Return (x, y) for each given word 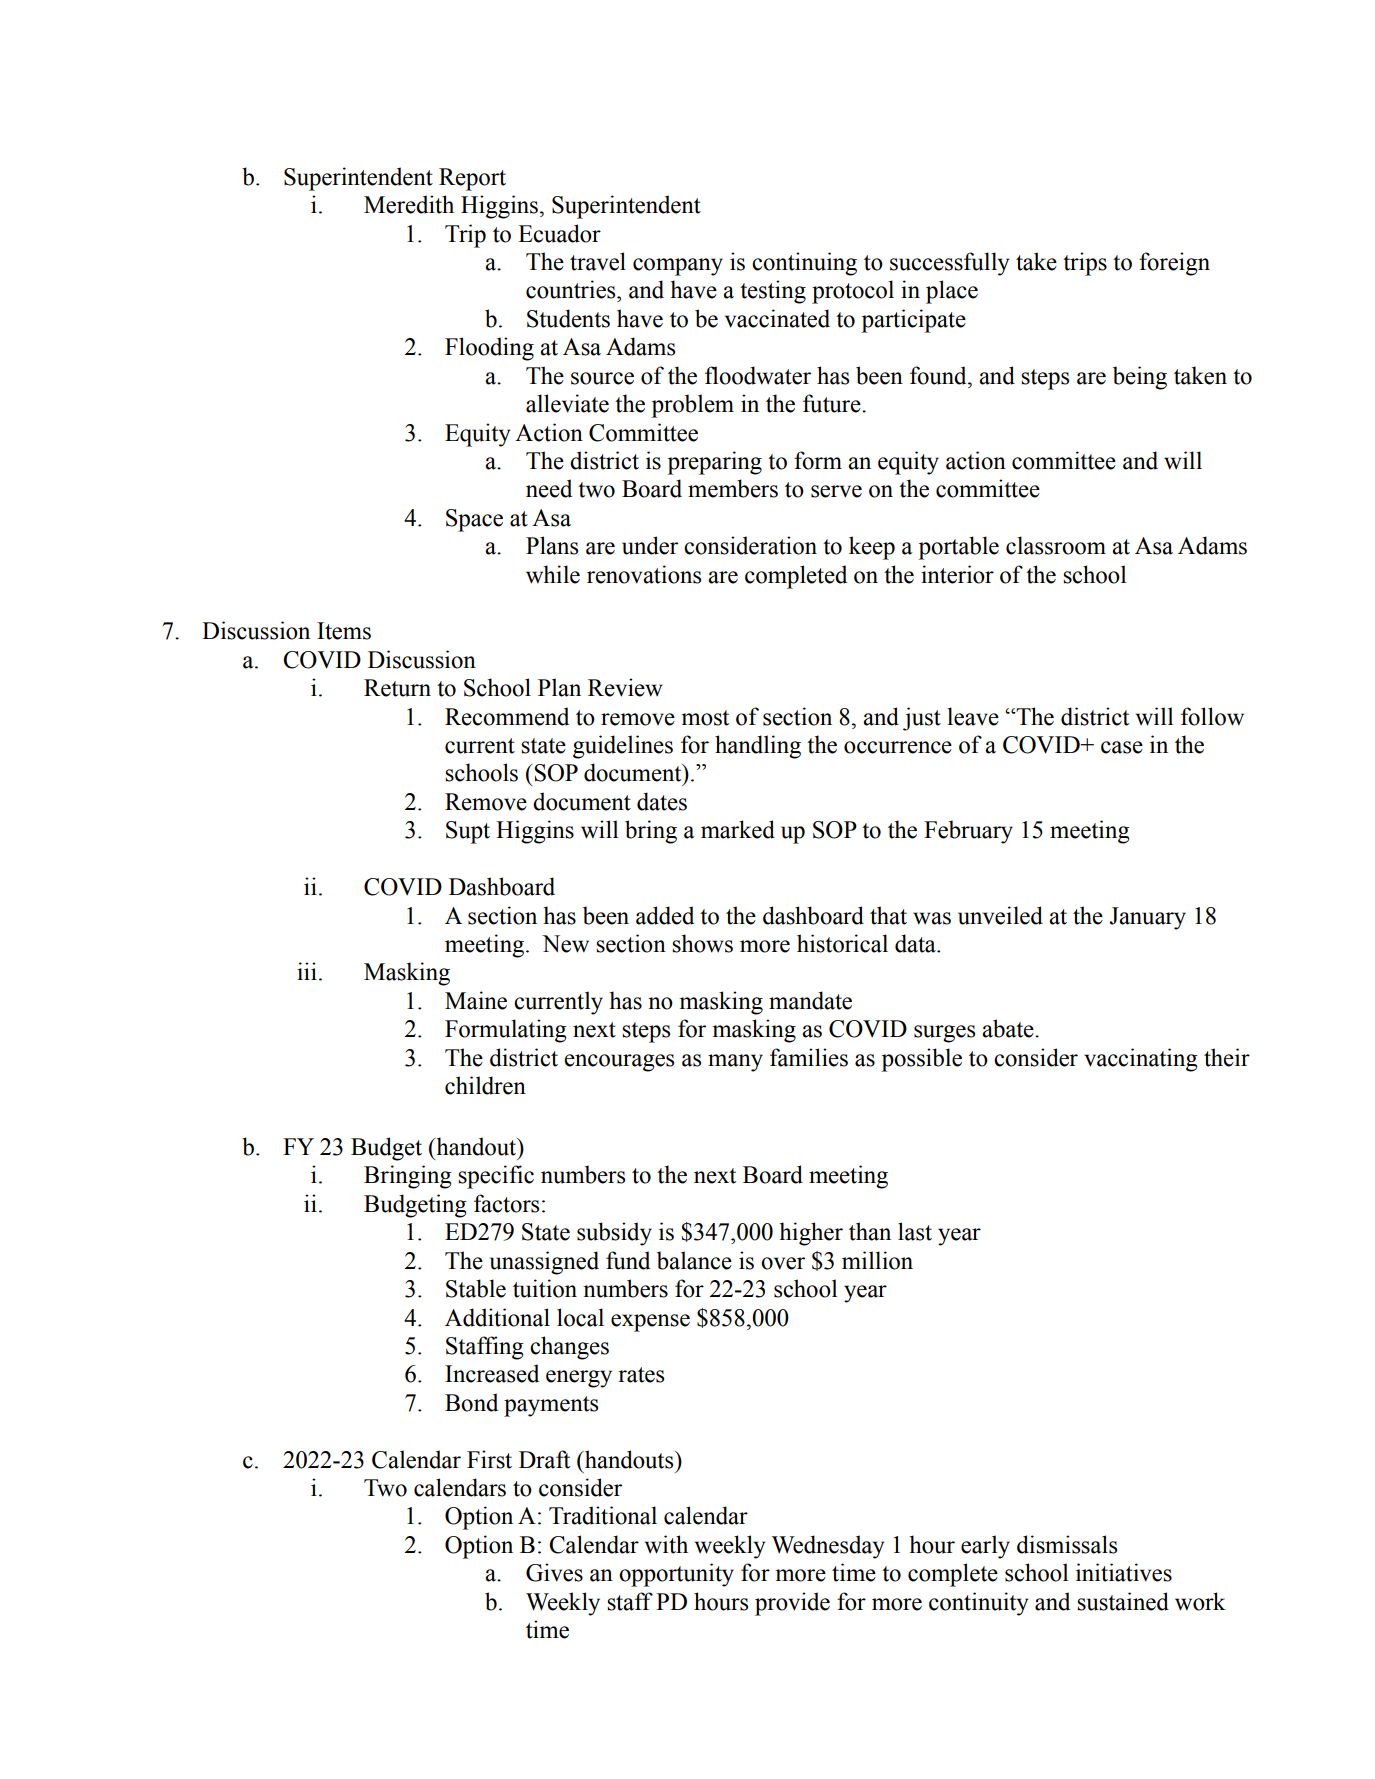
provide (792, 1604)
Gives (554, 1572)
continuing (804, 264)
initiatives (1124, 1572)
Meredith (409, 204)
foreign (1174, 264)
